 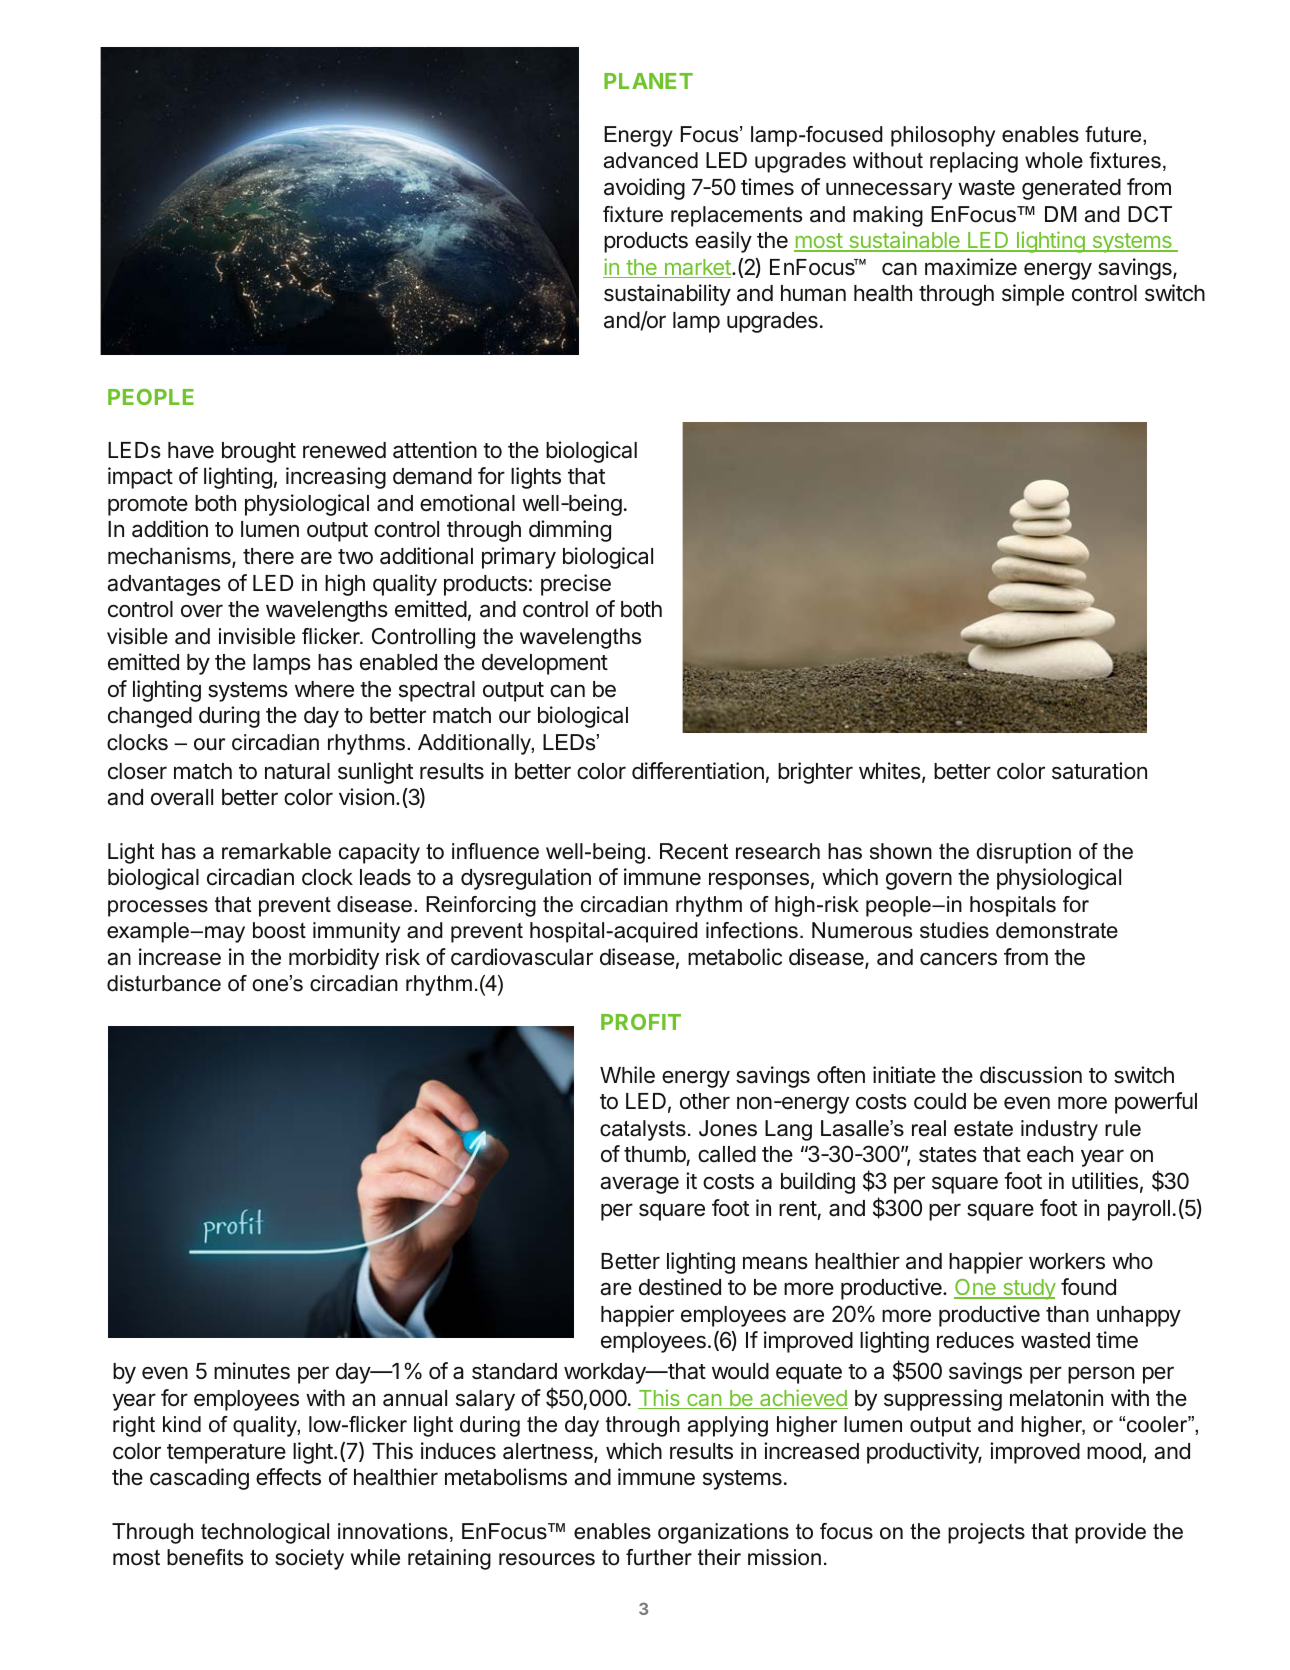 I want to click on there, so click(x=268, y=556).
